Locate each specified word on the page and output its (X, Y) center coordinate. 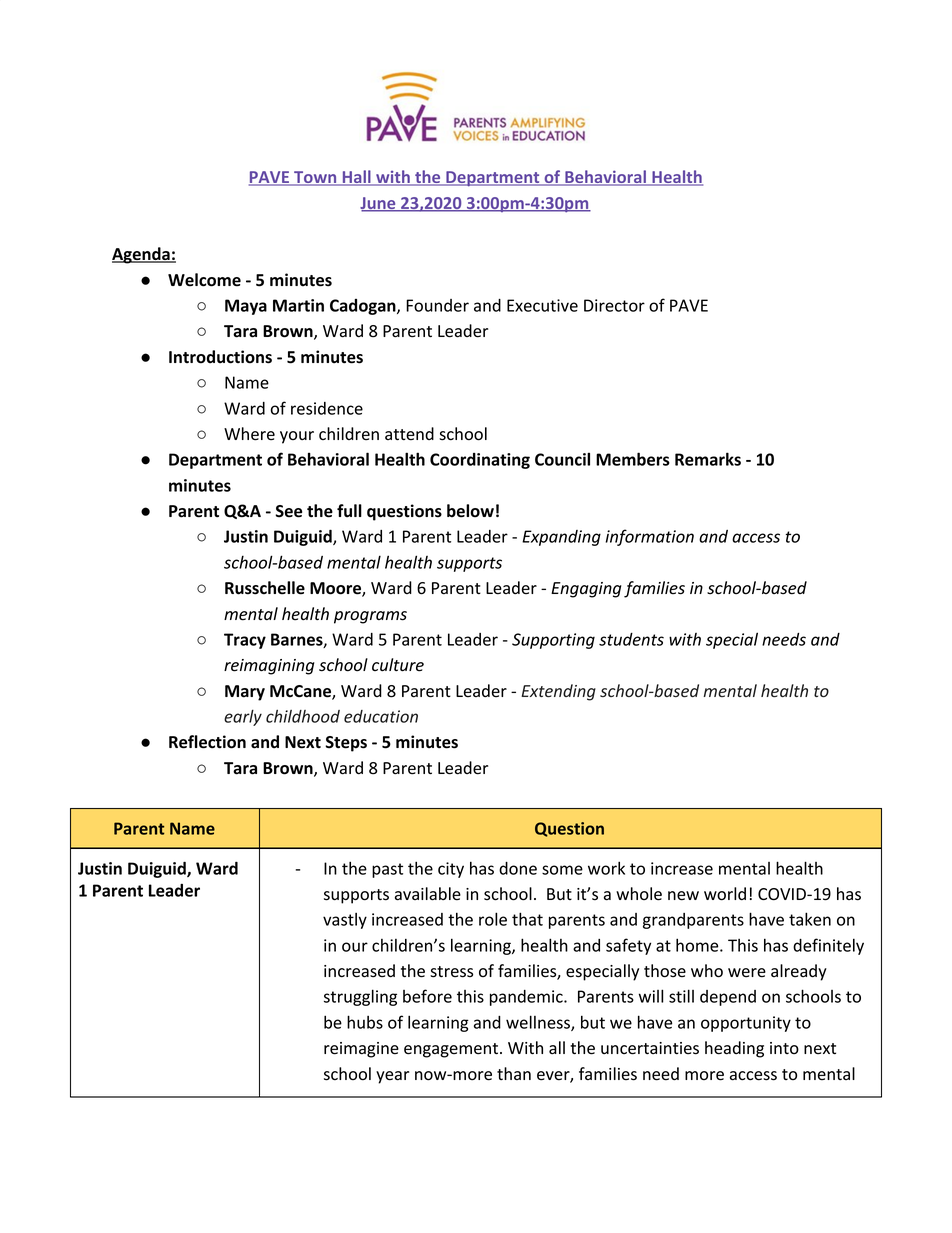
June (379, 204)
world (725, 894)
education (381, 716)
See (288, 511)
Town (315, 178)
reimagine (361, 1050)
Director (614, 305)
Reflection (207, 742)
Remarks (708, 459)
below (470, 511)
